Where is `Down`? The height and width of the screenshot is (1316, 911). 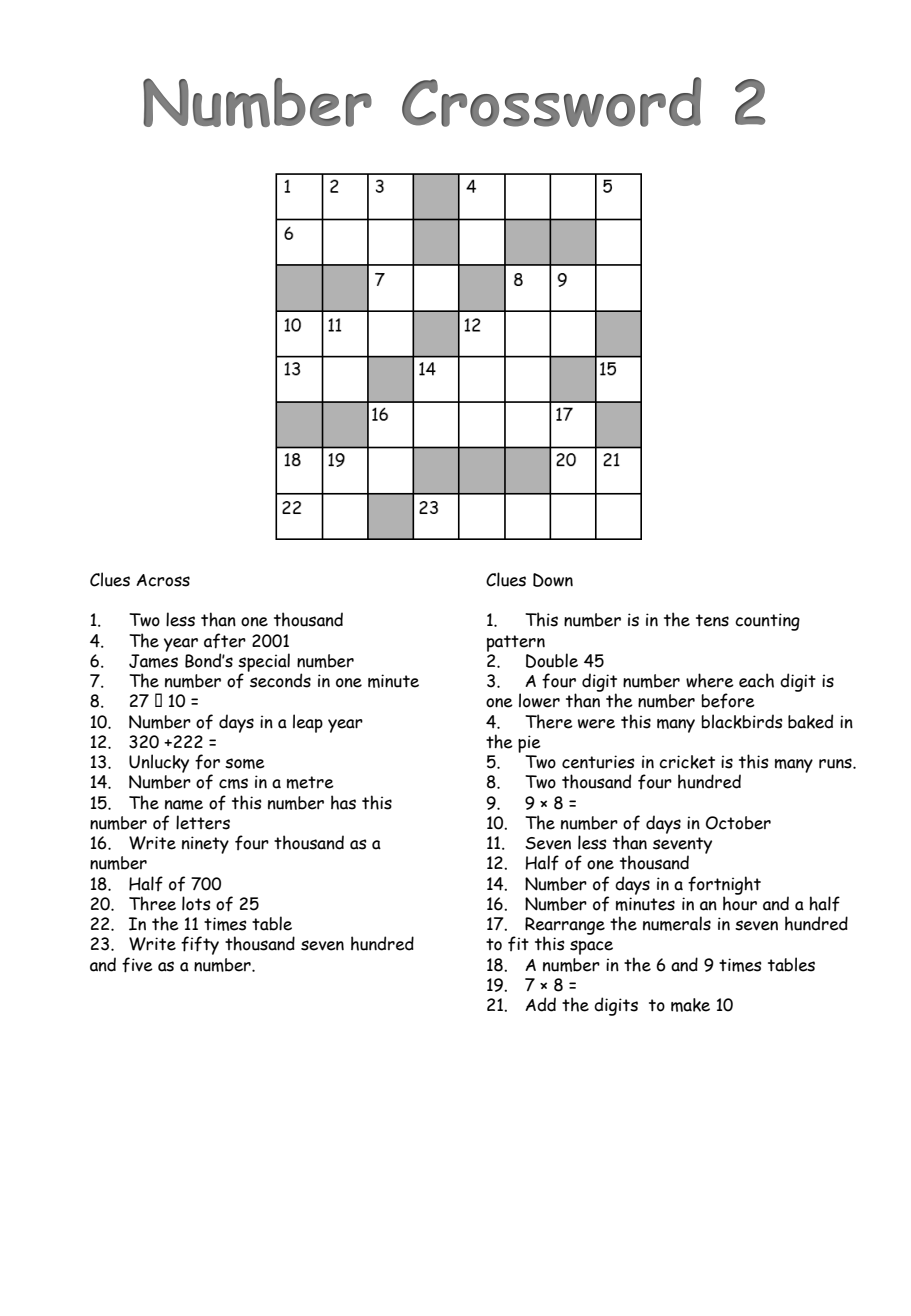
Down is located at coordinates (553, 580).
